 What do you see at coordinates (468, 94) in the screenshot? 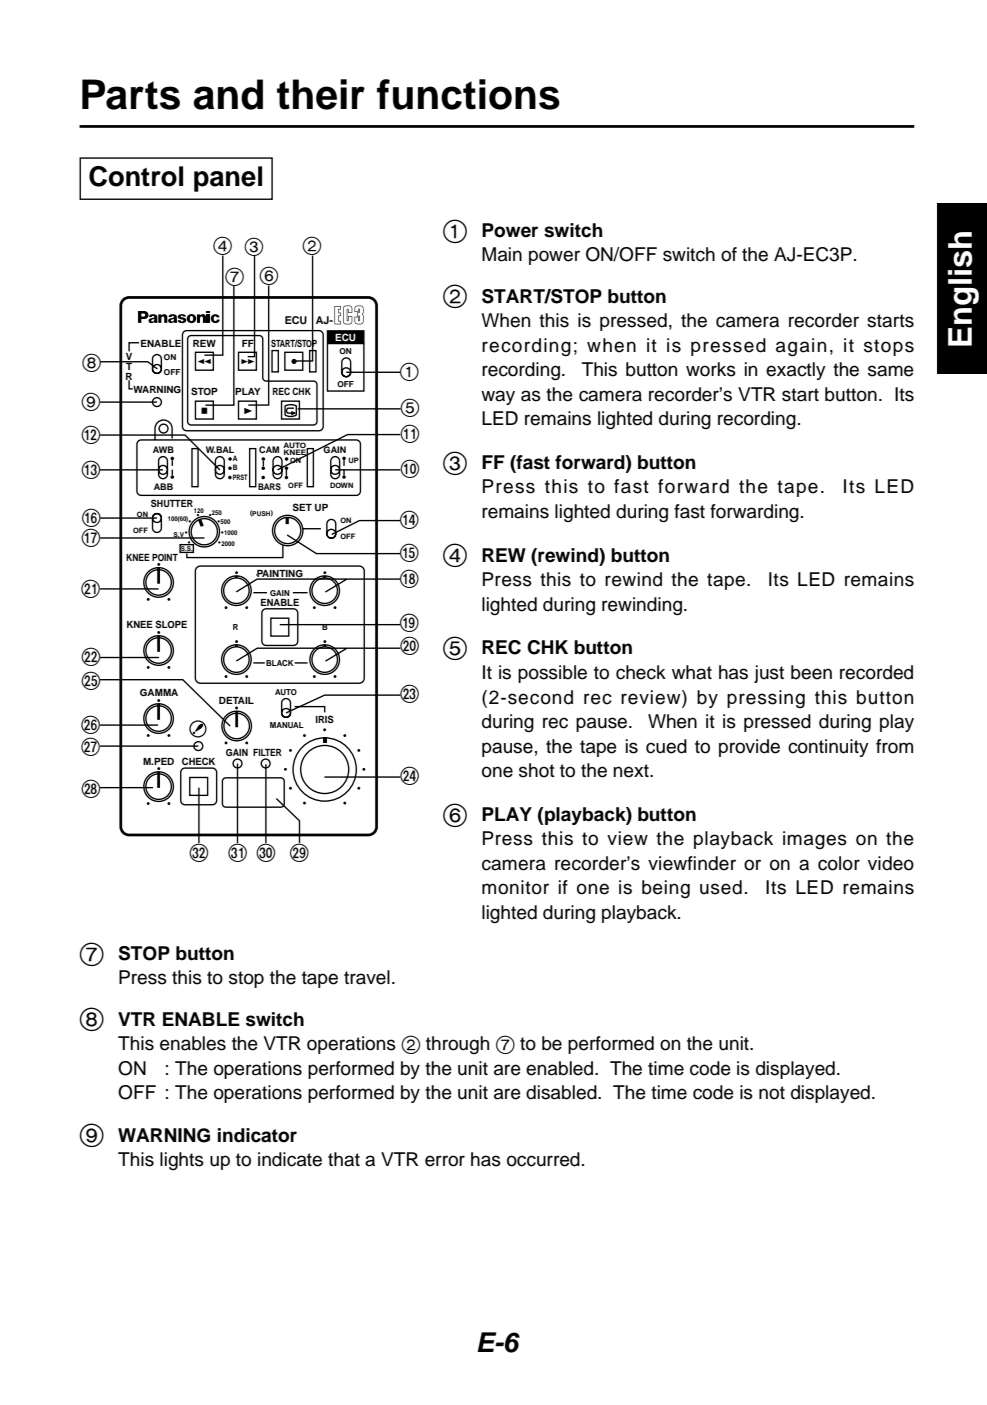
I see `functions` at bounding box center [468, 94].
